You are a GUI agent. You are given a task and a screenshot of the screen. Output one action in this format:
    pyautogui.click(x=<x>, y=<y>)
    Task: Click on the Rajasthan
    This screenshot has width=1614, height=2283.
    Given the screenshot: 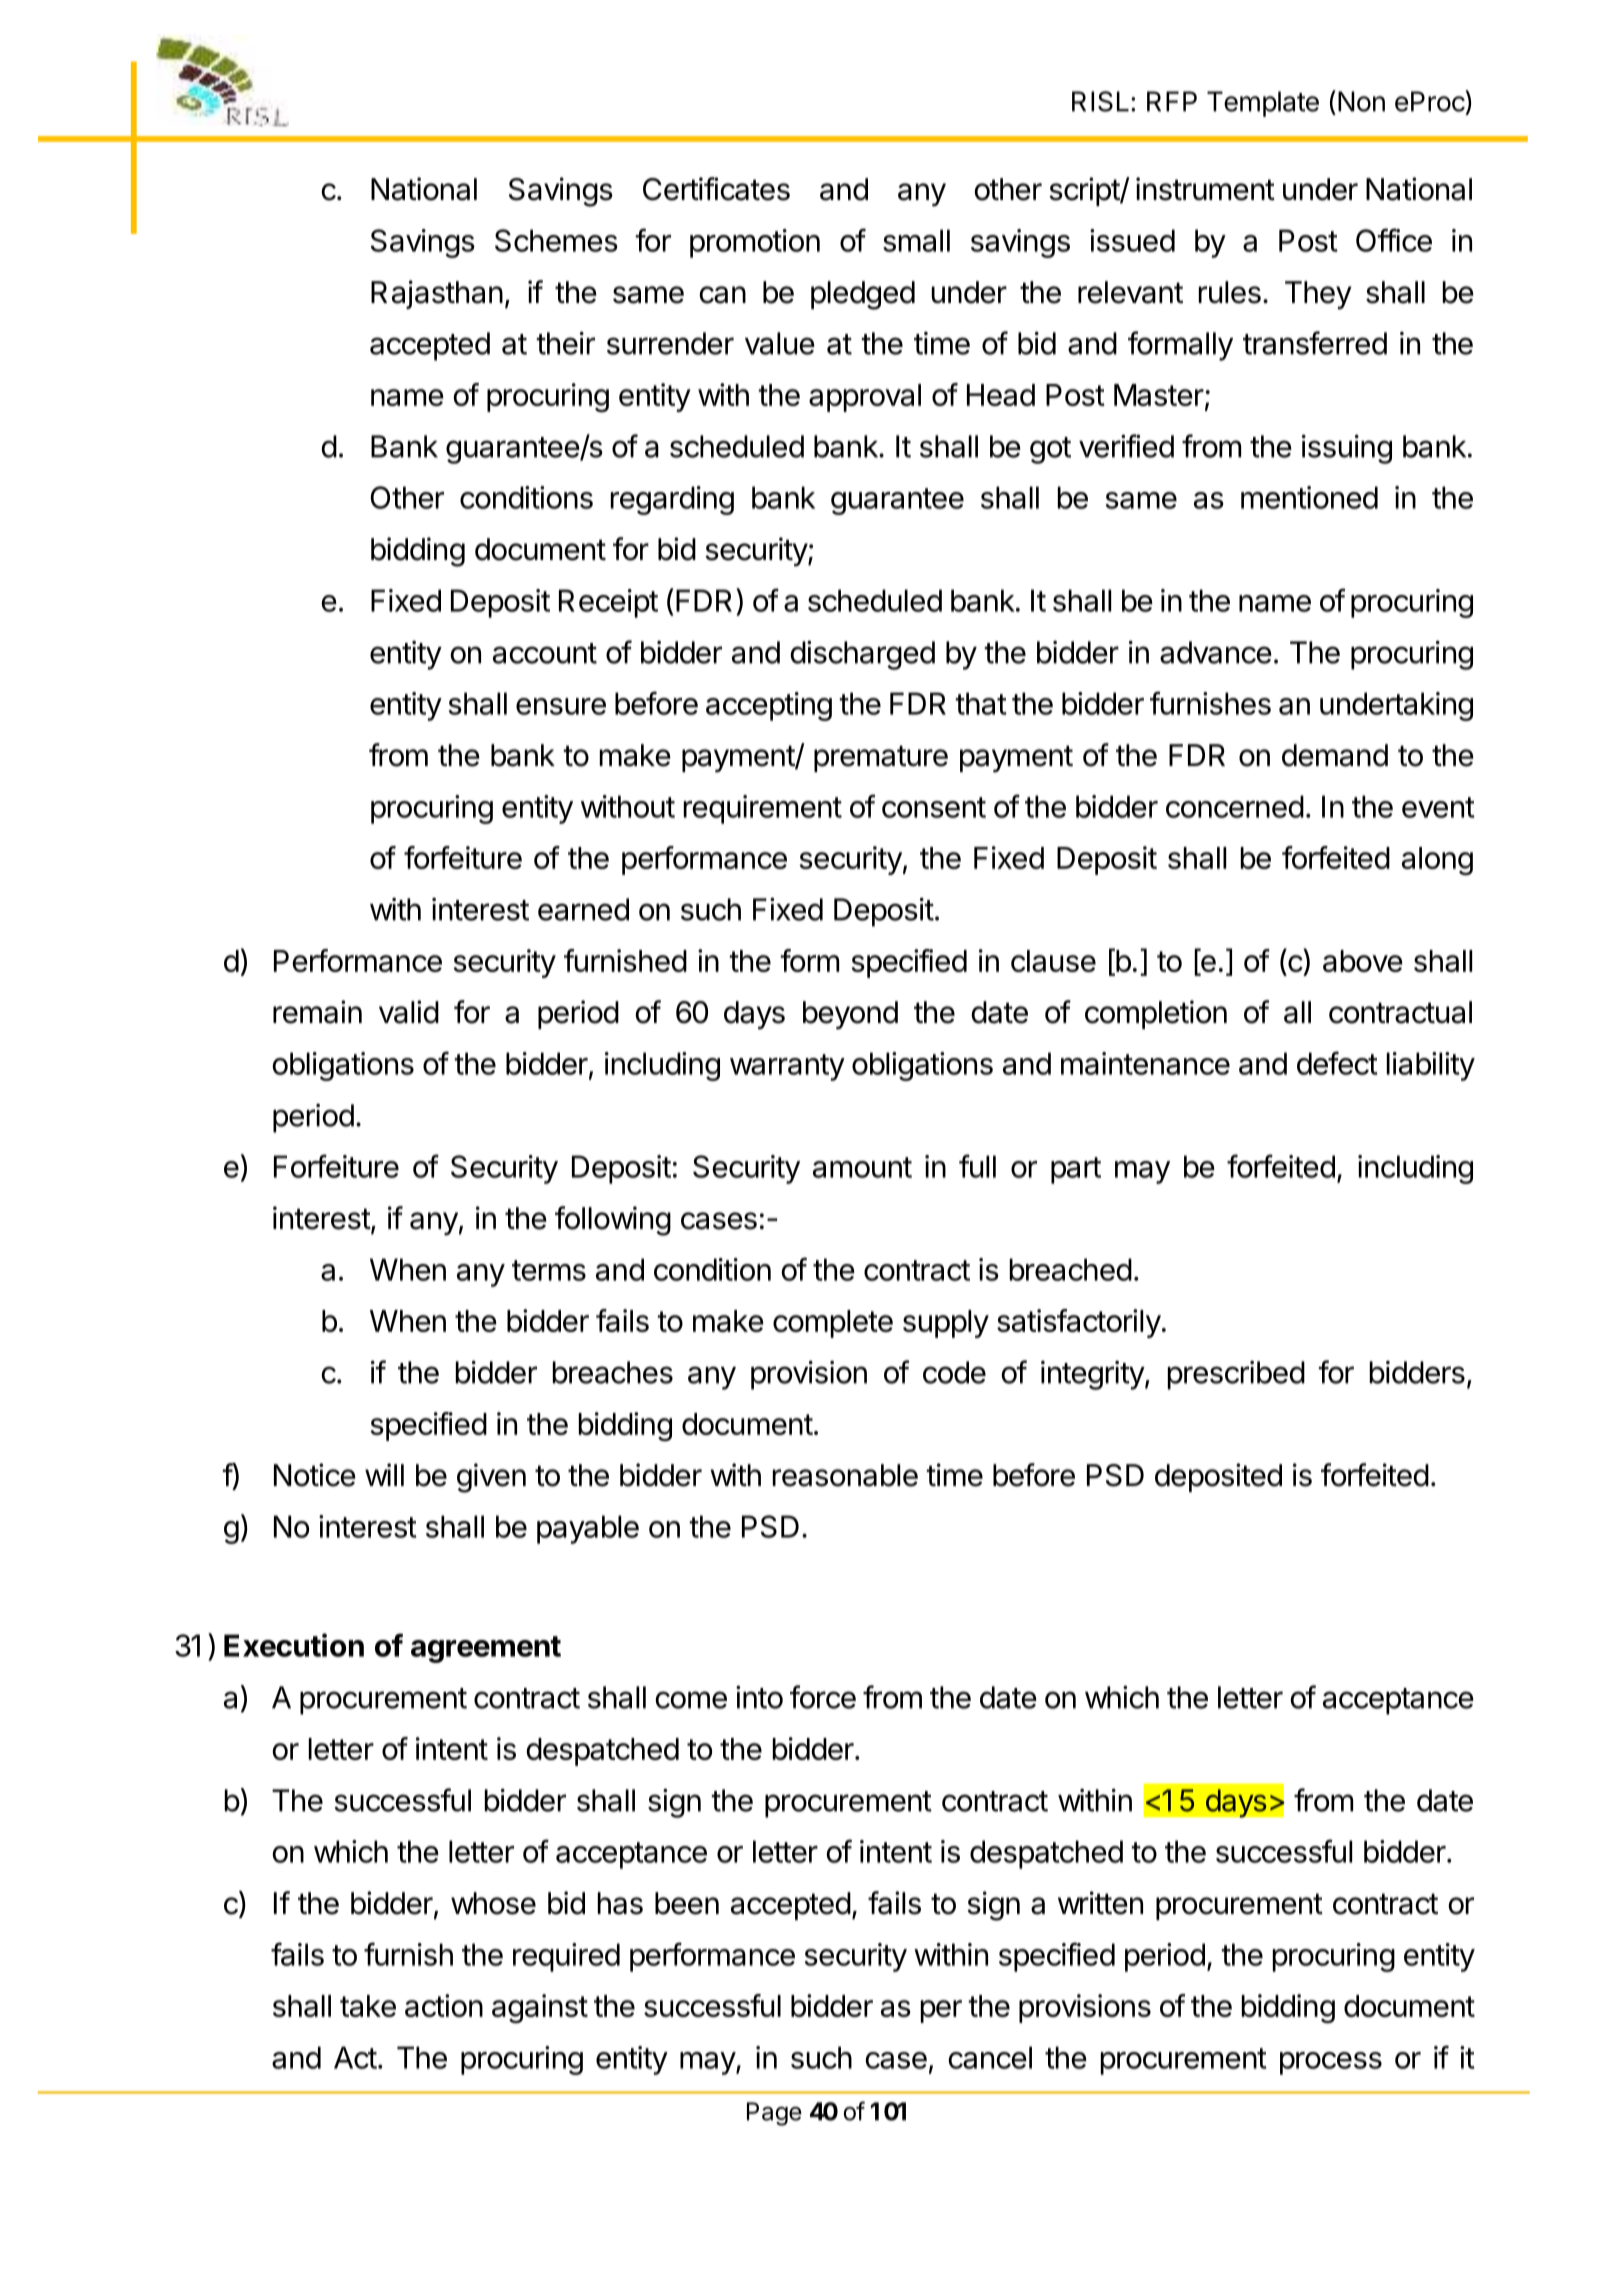 What is the action you would take?
    pyautogui.click(x=437, y=294)
